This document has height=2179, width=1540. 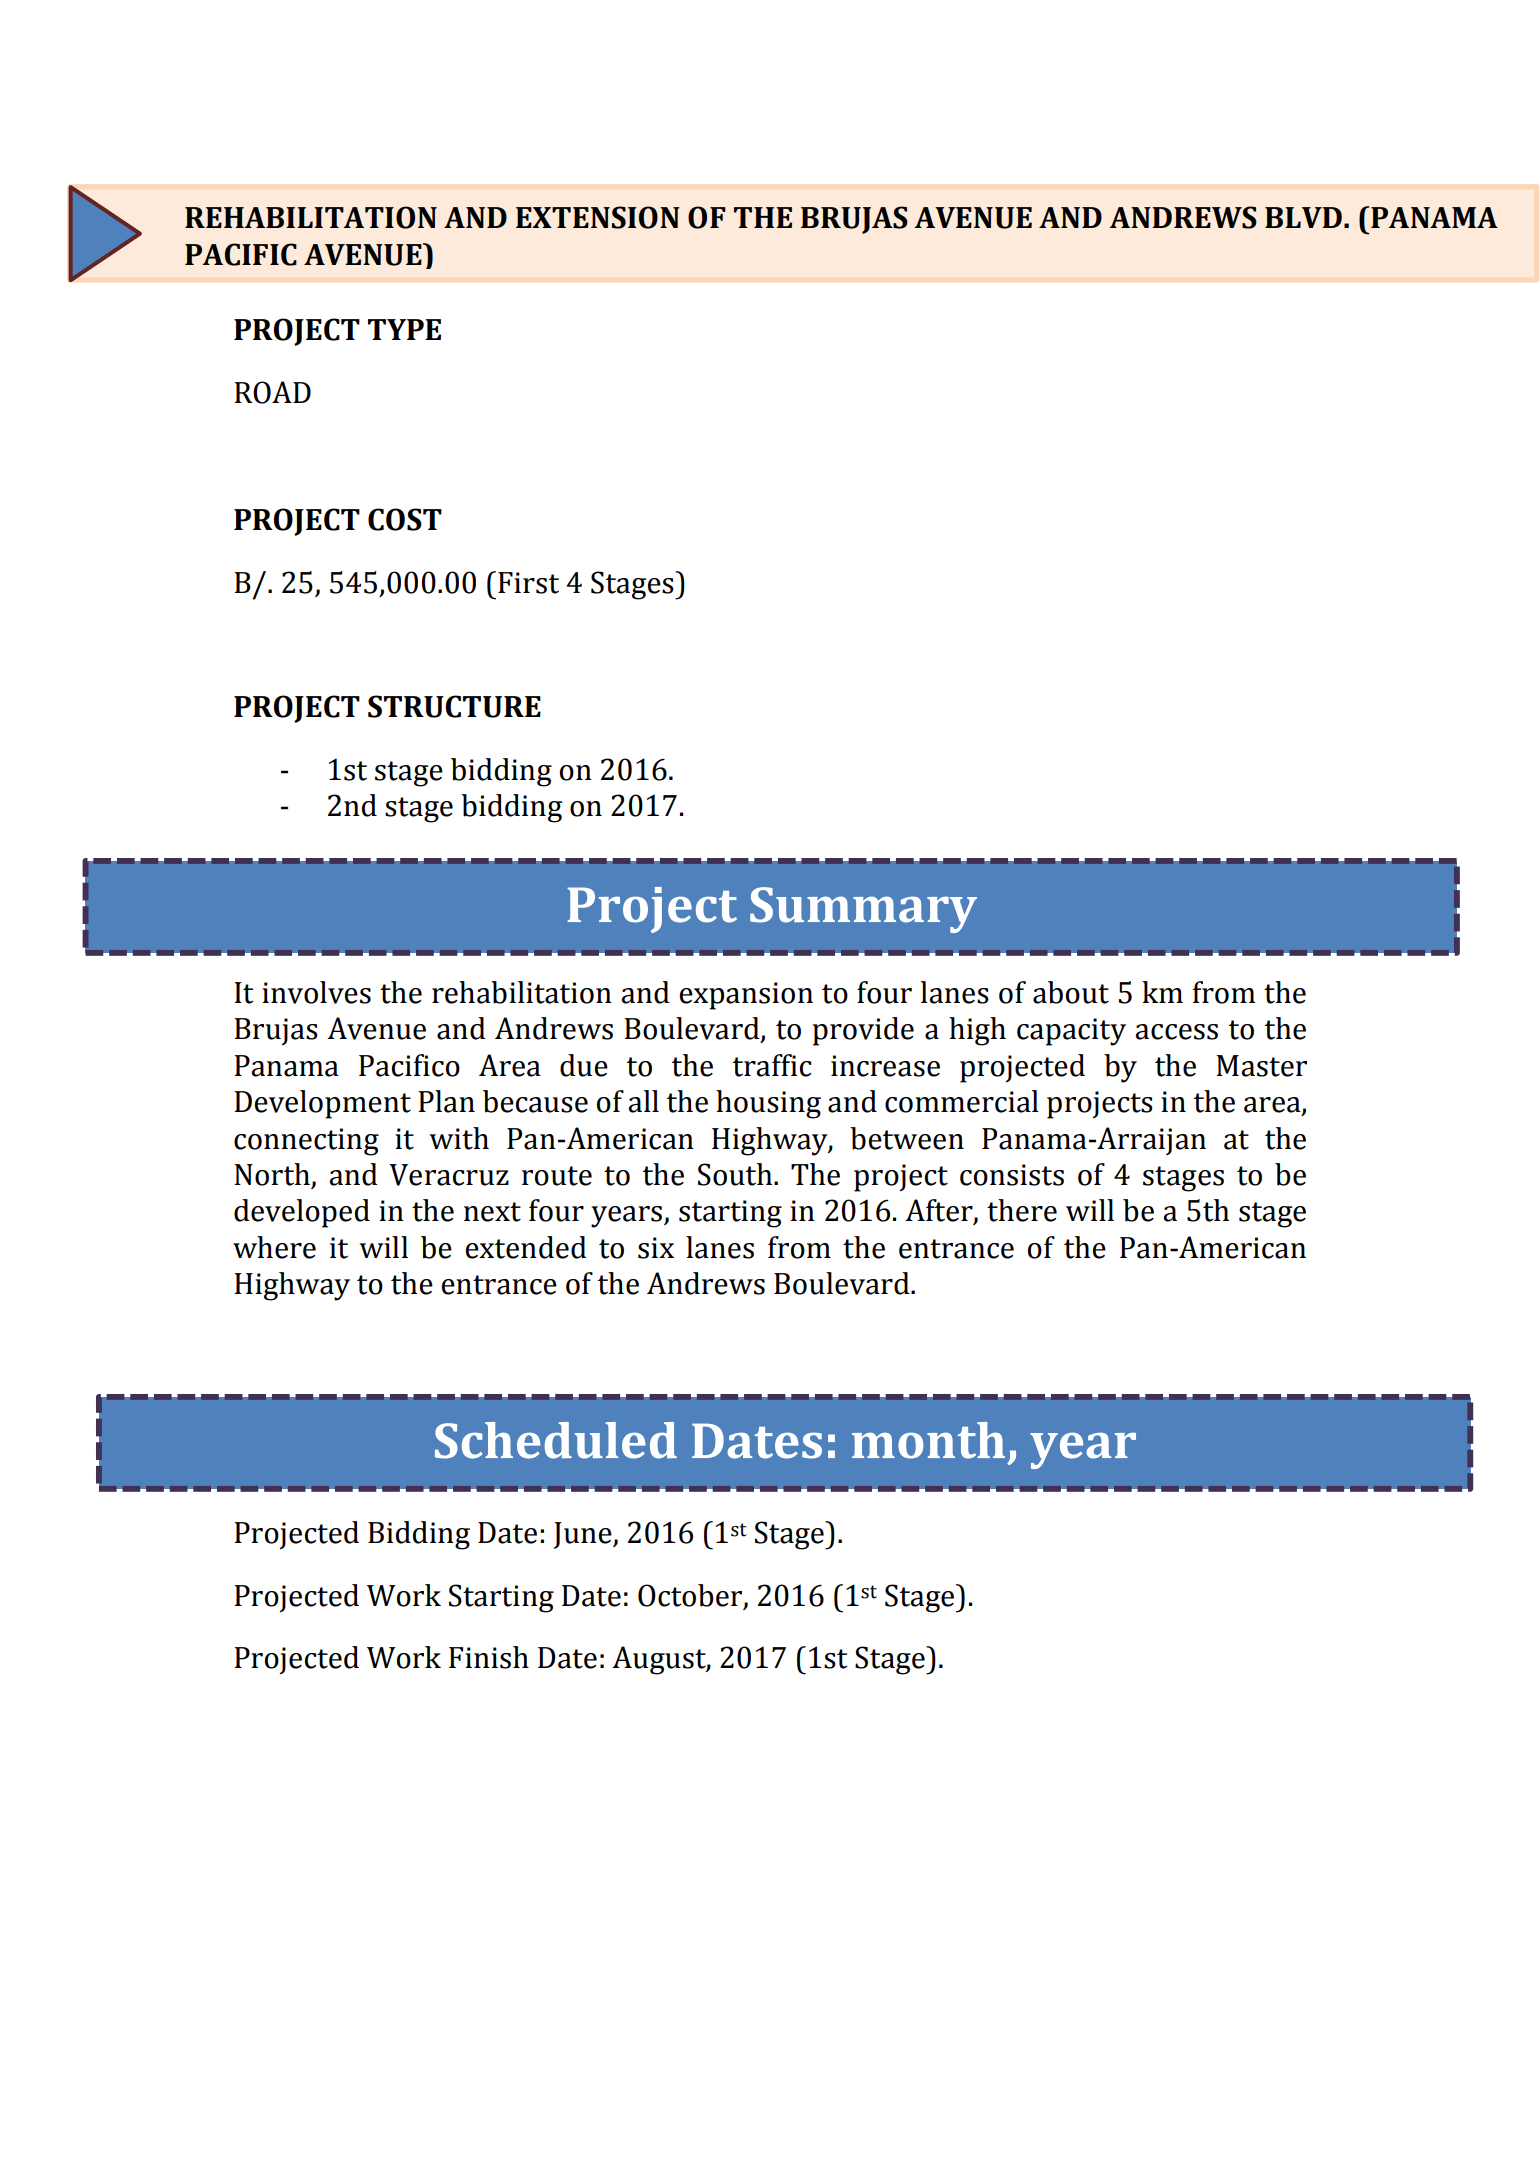 I want to click on Master, so click(x=1261, y=1066).
